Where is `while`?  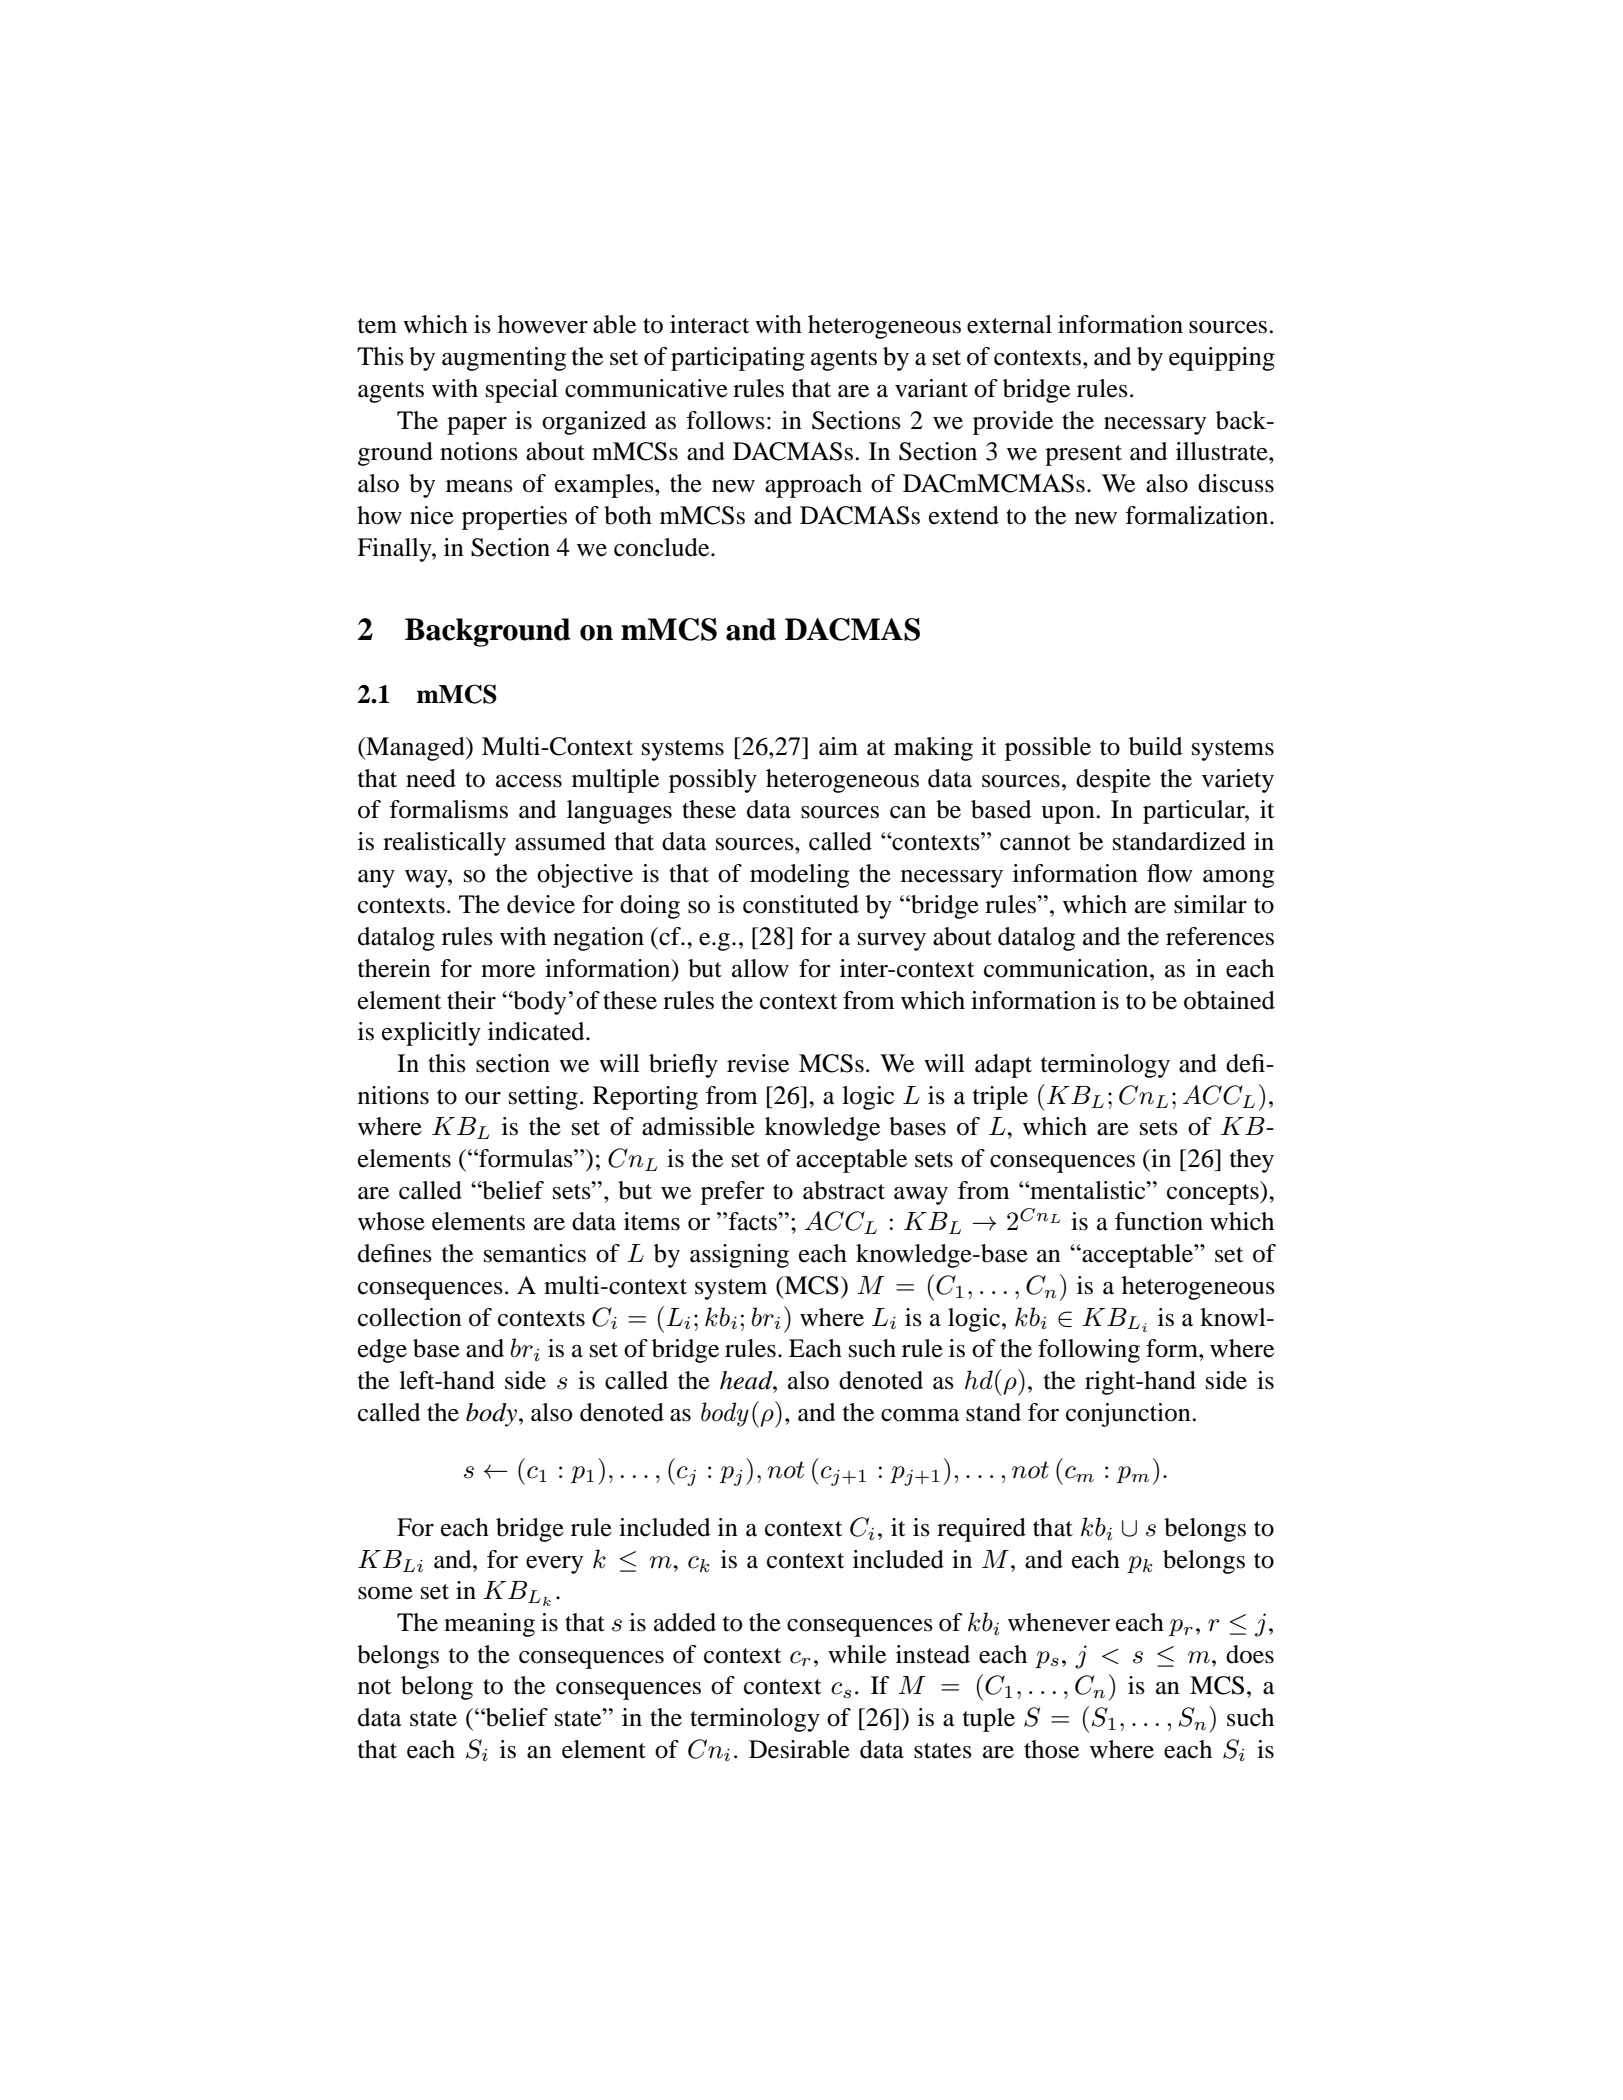 while is located at coordinates (857, 1654).
